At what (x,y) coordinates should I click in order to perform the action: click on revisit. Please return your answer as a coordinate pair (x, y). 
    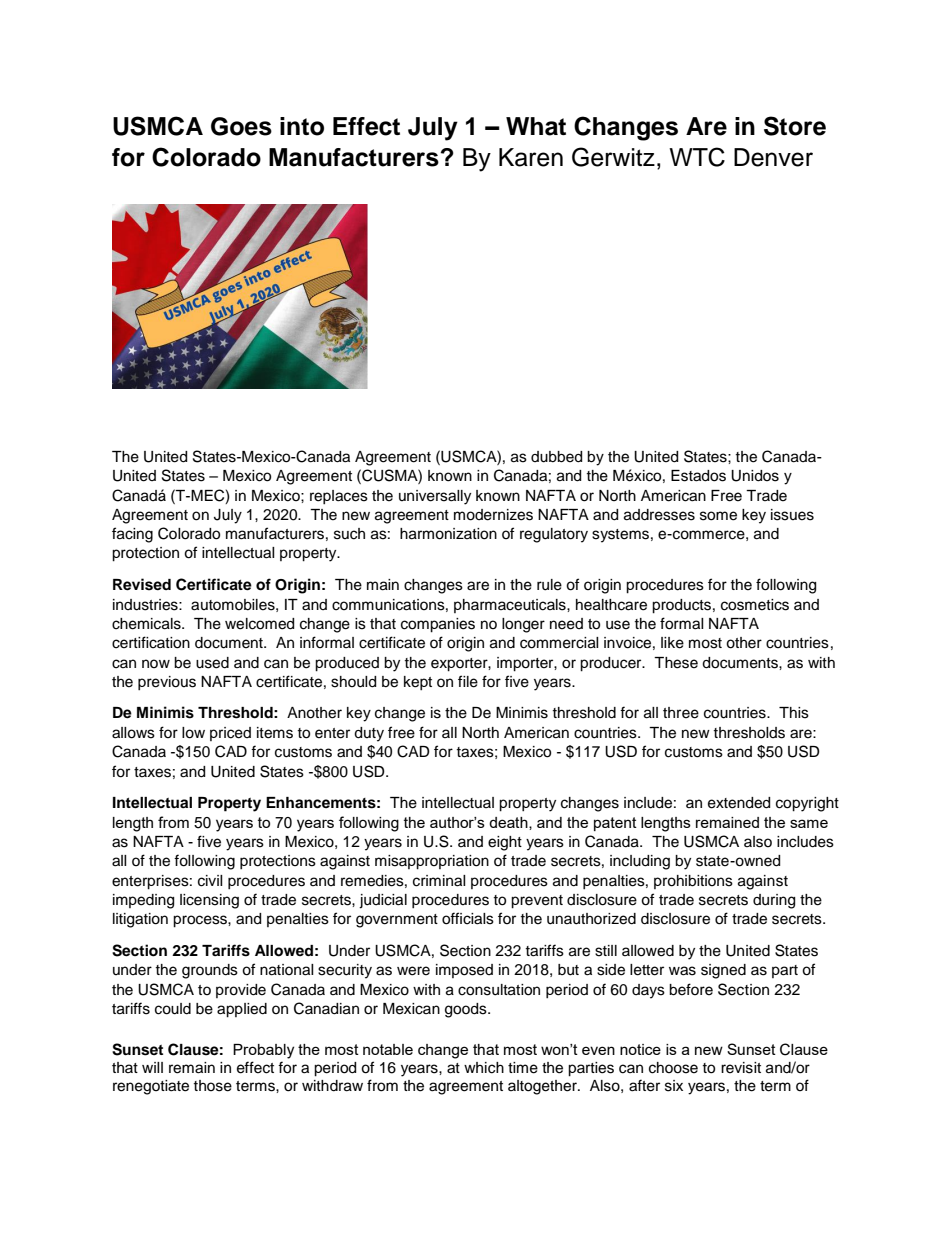
    Looking at the image, I should click on (741, 1068).
